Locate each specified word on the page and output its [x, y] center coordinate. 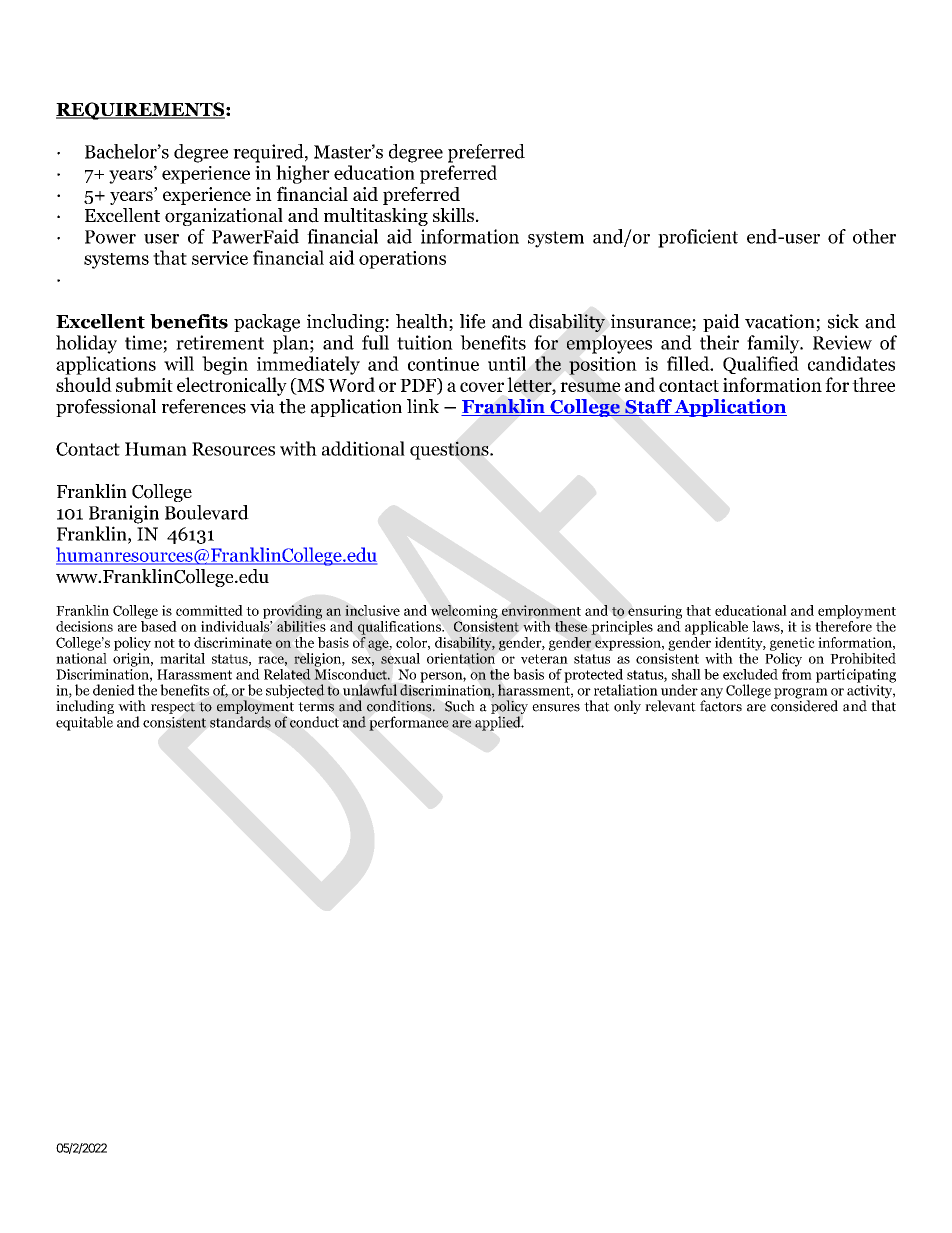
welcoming [464, 612]
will [179, 363]
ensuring [655, 612]
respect [173, 708]
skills [453, 215]
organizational [224, 217]
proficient [698, 238]
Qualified [761, 365]
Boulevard [207, 512]
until [507, 363]
